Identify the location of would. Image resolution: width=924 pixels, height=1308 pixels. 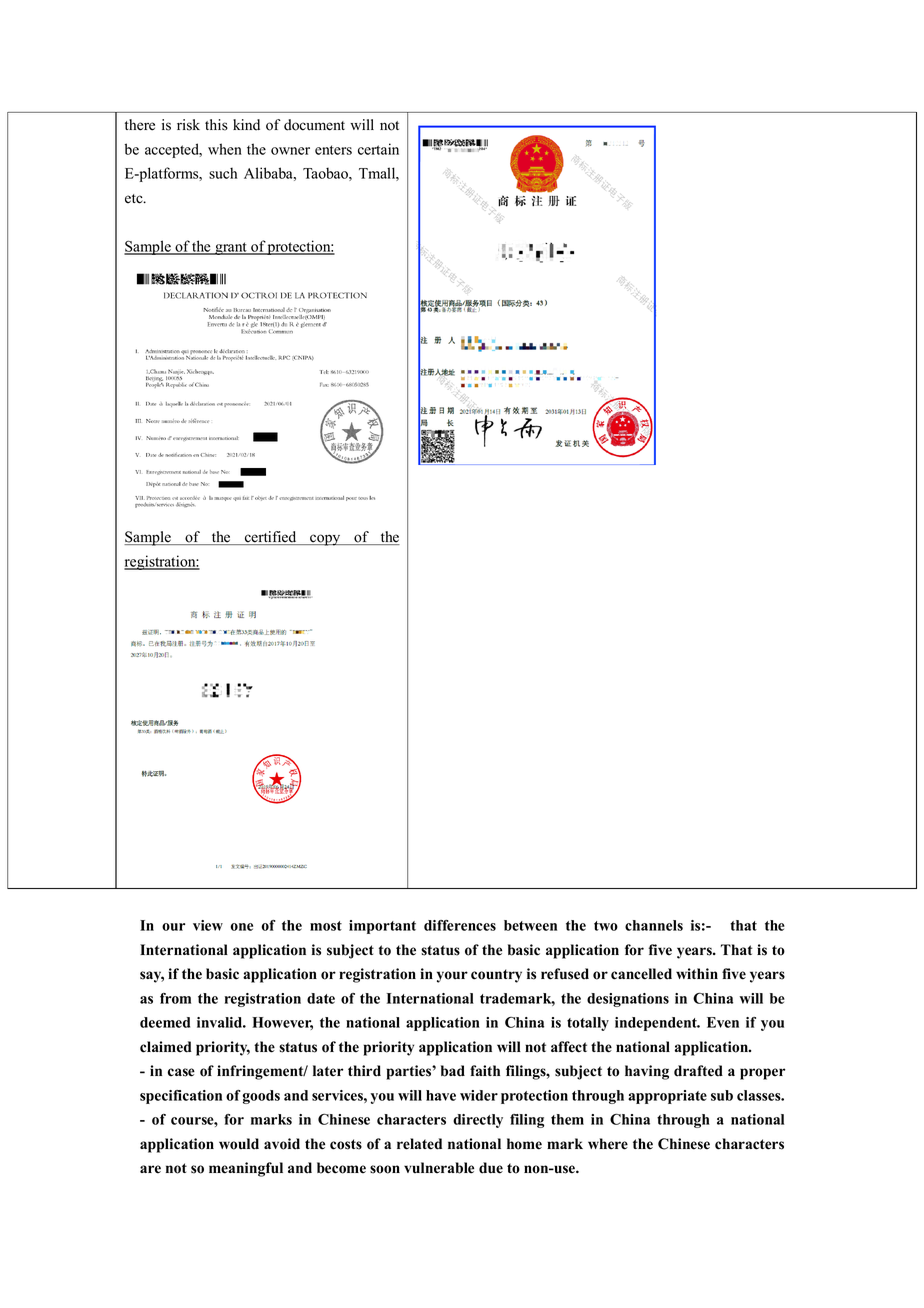
(239, 1144).
